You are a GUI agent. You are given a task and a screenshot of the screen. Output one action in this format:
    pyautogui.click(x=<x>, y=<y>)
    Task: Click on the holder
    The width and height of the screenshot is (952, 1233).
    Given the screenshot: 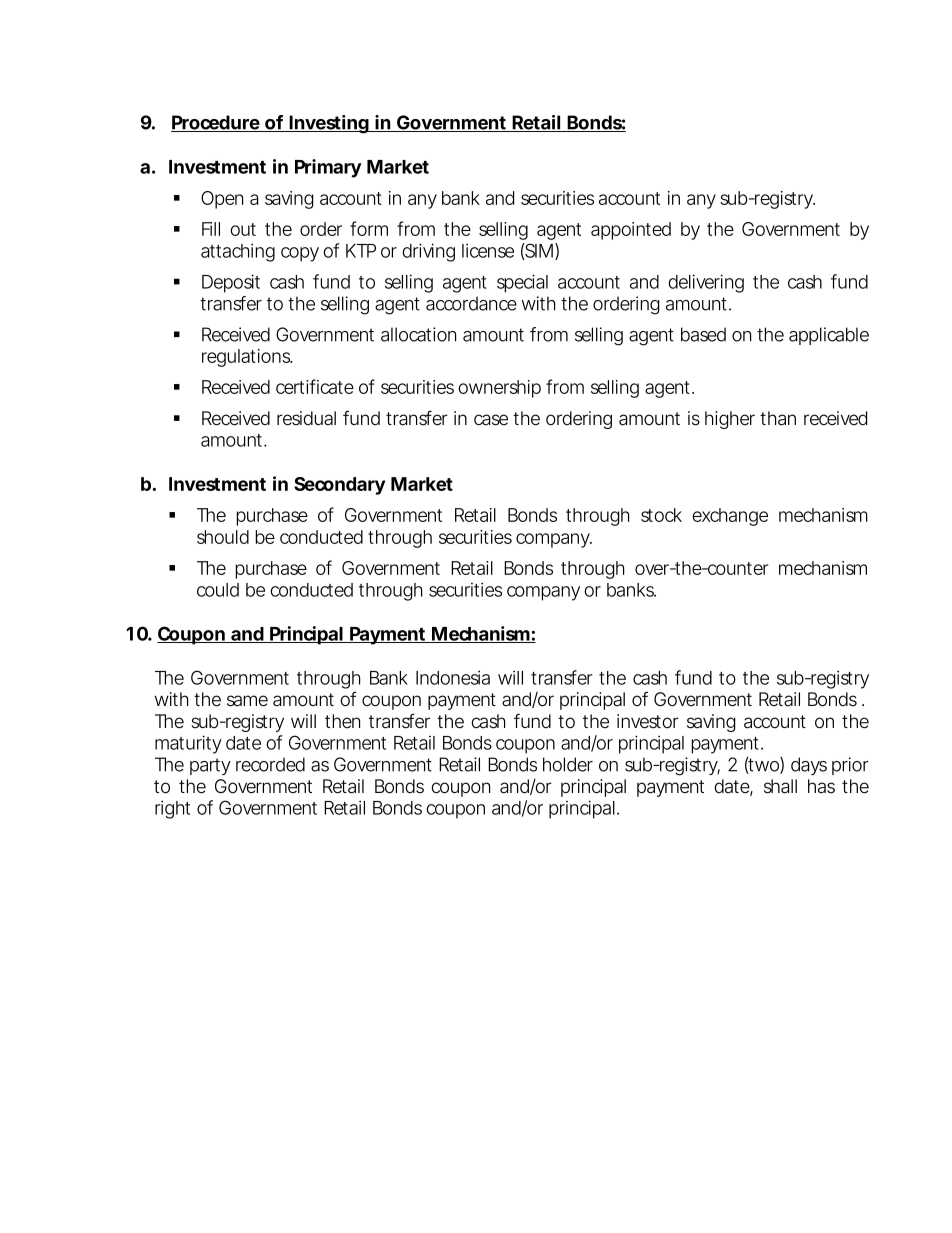 What is the action you would take?
    pyautogui.click(x=568, y=764)
